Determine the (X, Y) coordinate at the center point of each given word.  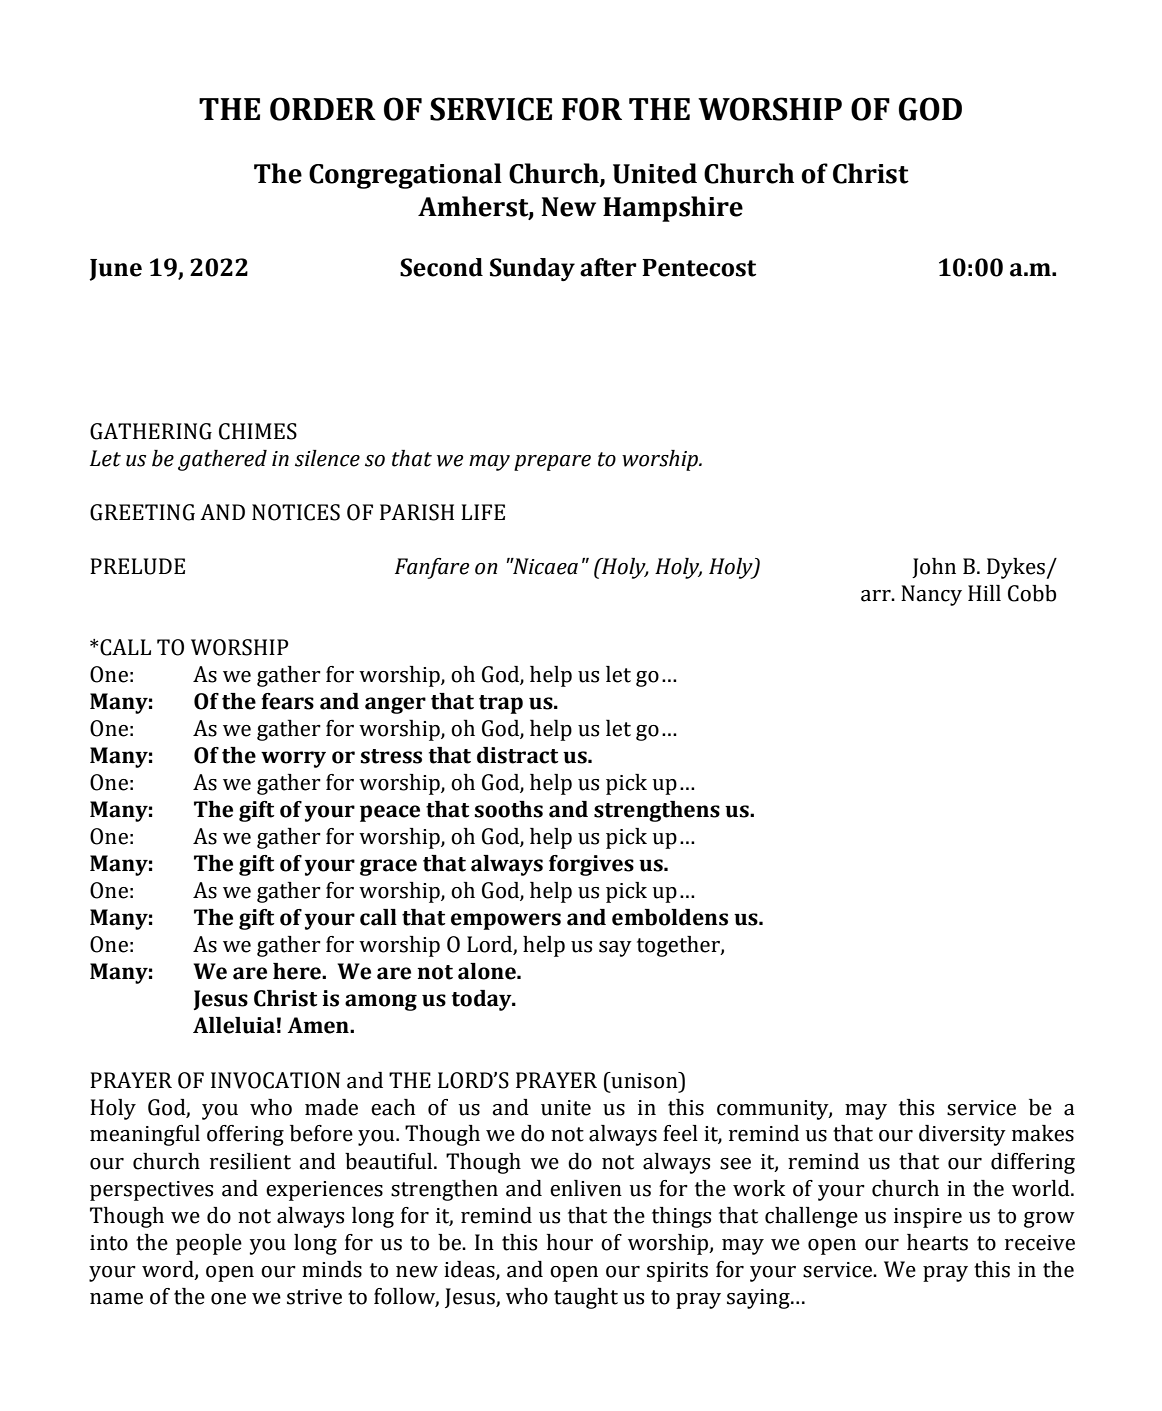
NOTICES (296, 512)
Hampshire (673, 209)
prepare (552, 463)
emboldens (670, 917)
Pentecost (699, 268)
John (934, 568)
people (209, 1244)
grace (388, 867)
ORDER (323, 109)
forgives (591, 865)
